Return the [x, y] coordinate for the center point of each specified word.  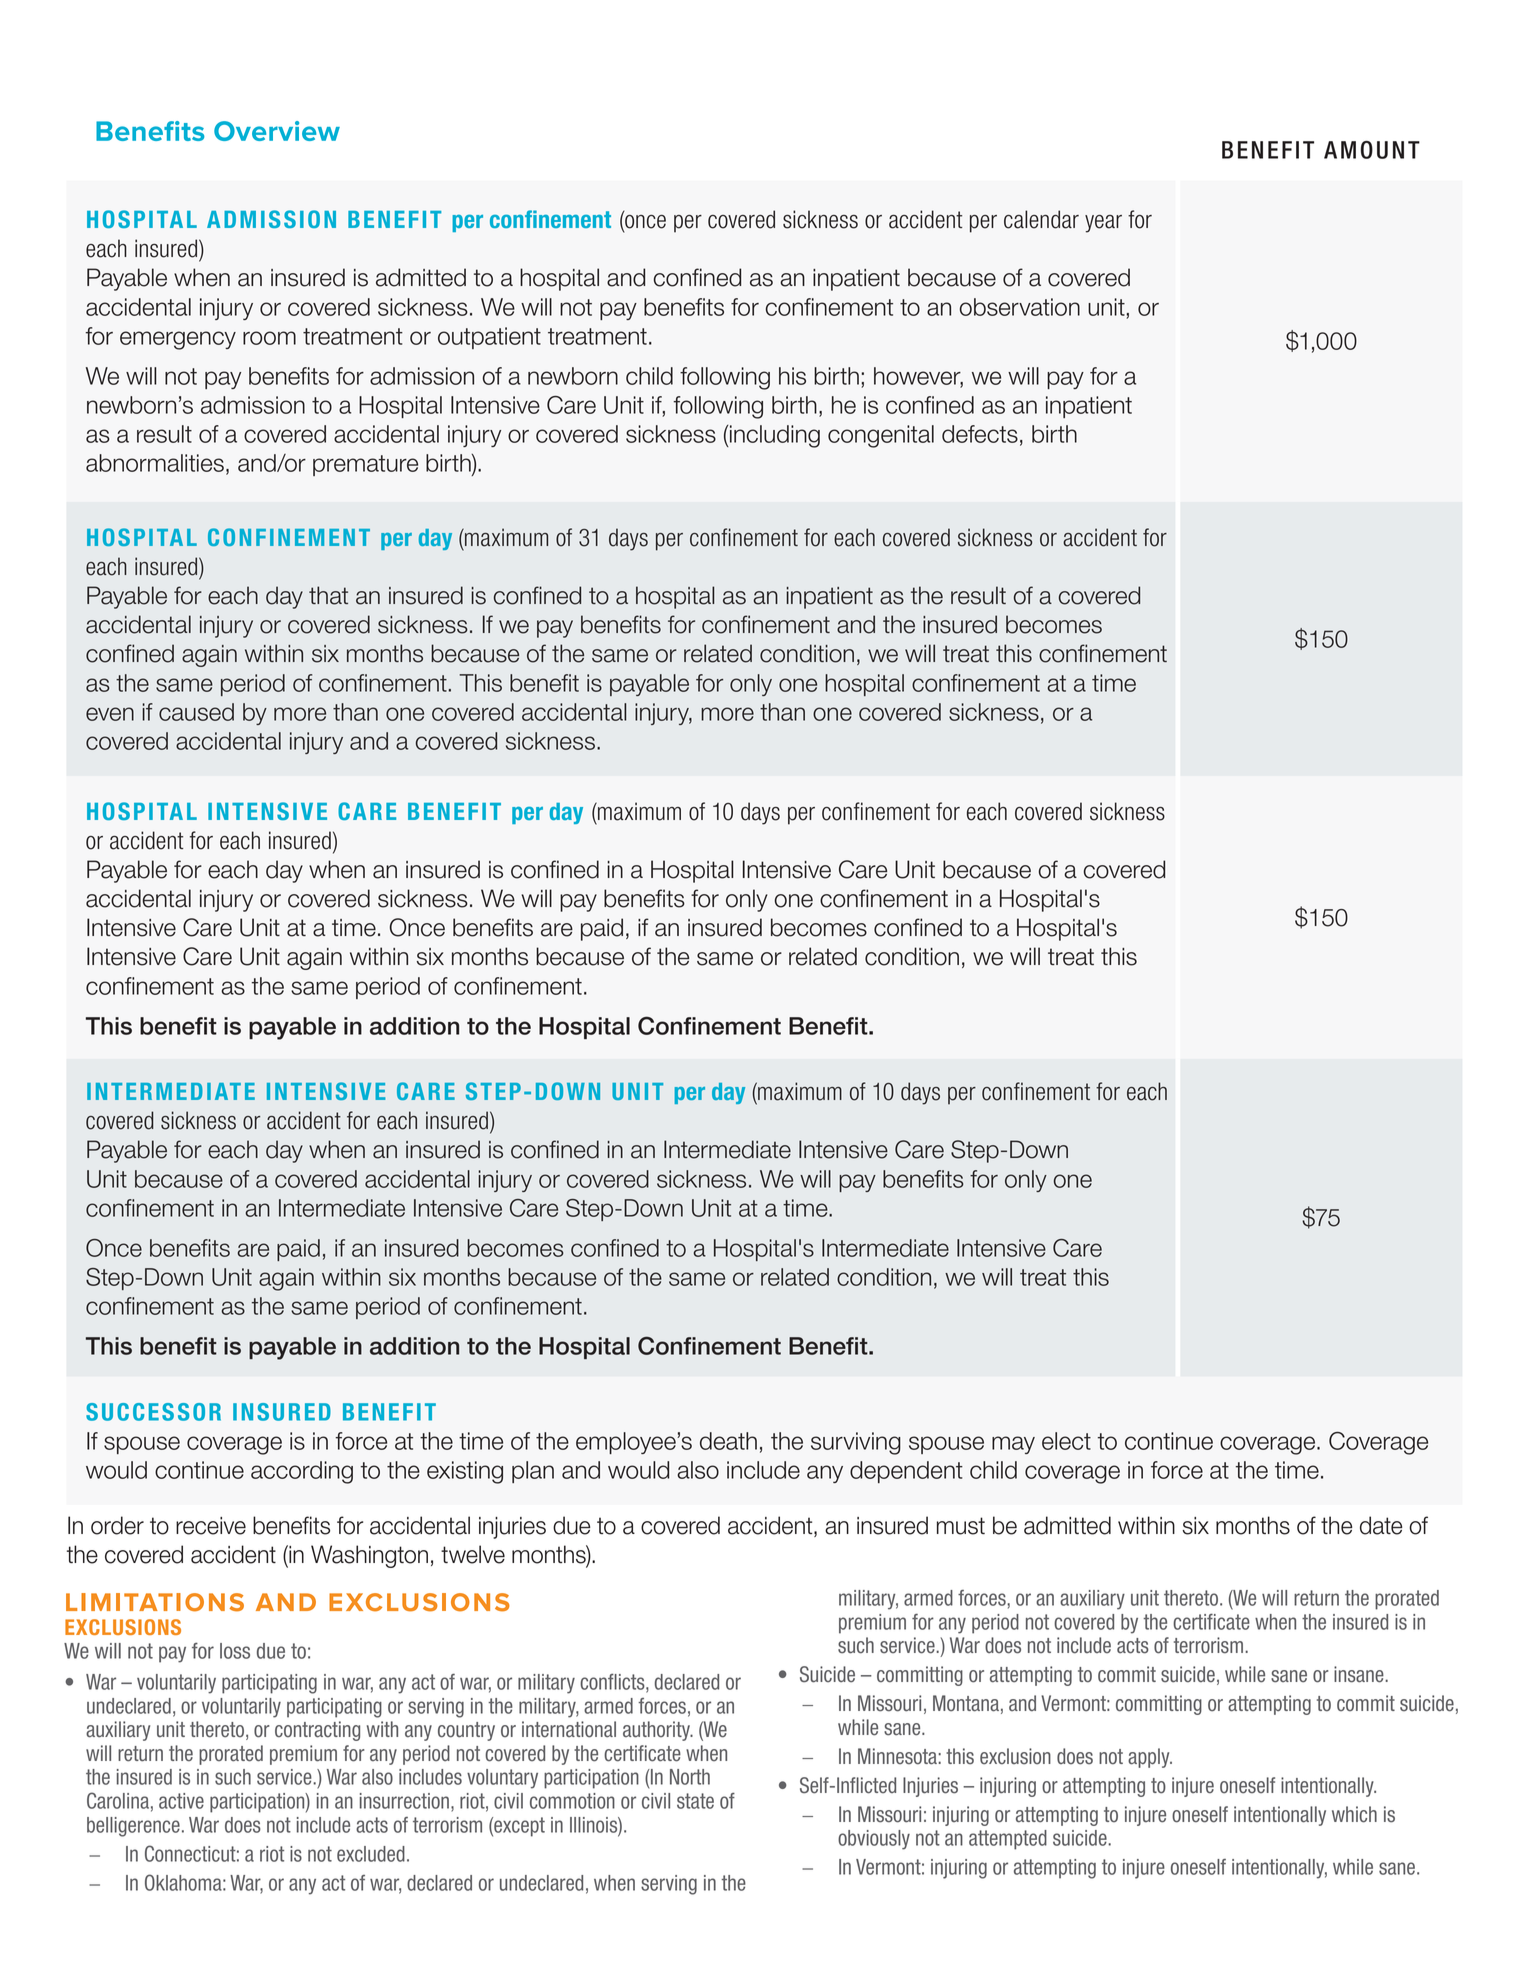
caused [196, 712]
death [728, 1441]
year [1103, 224]
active [181, 1801]
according [302, 1472]
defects [980, 434]
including [774, 436]
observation [1020, 307]
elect [1066, 1441]
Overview [277, 131]
